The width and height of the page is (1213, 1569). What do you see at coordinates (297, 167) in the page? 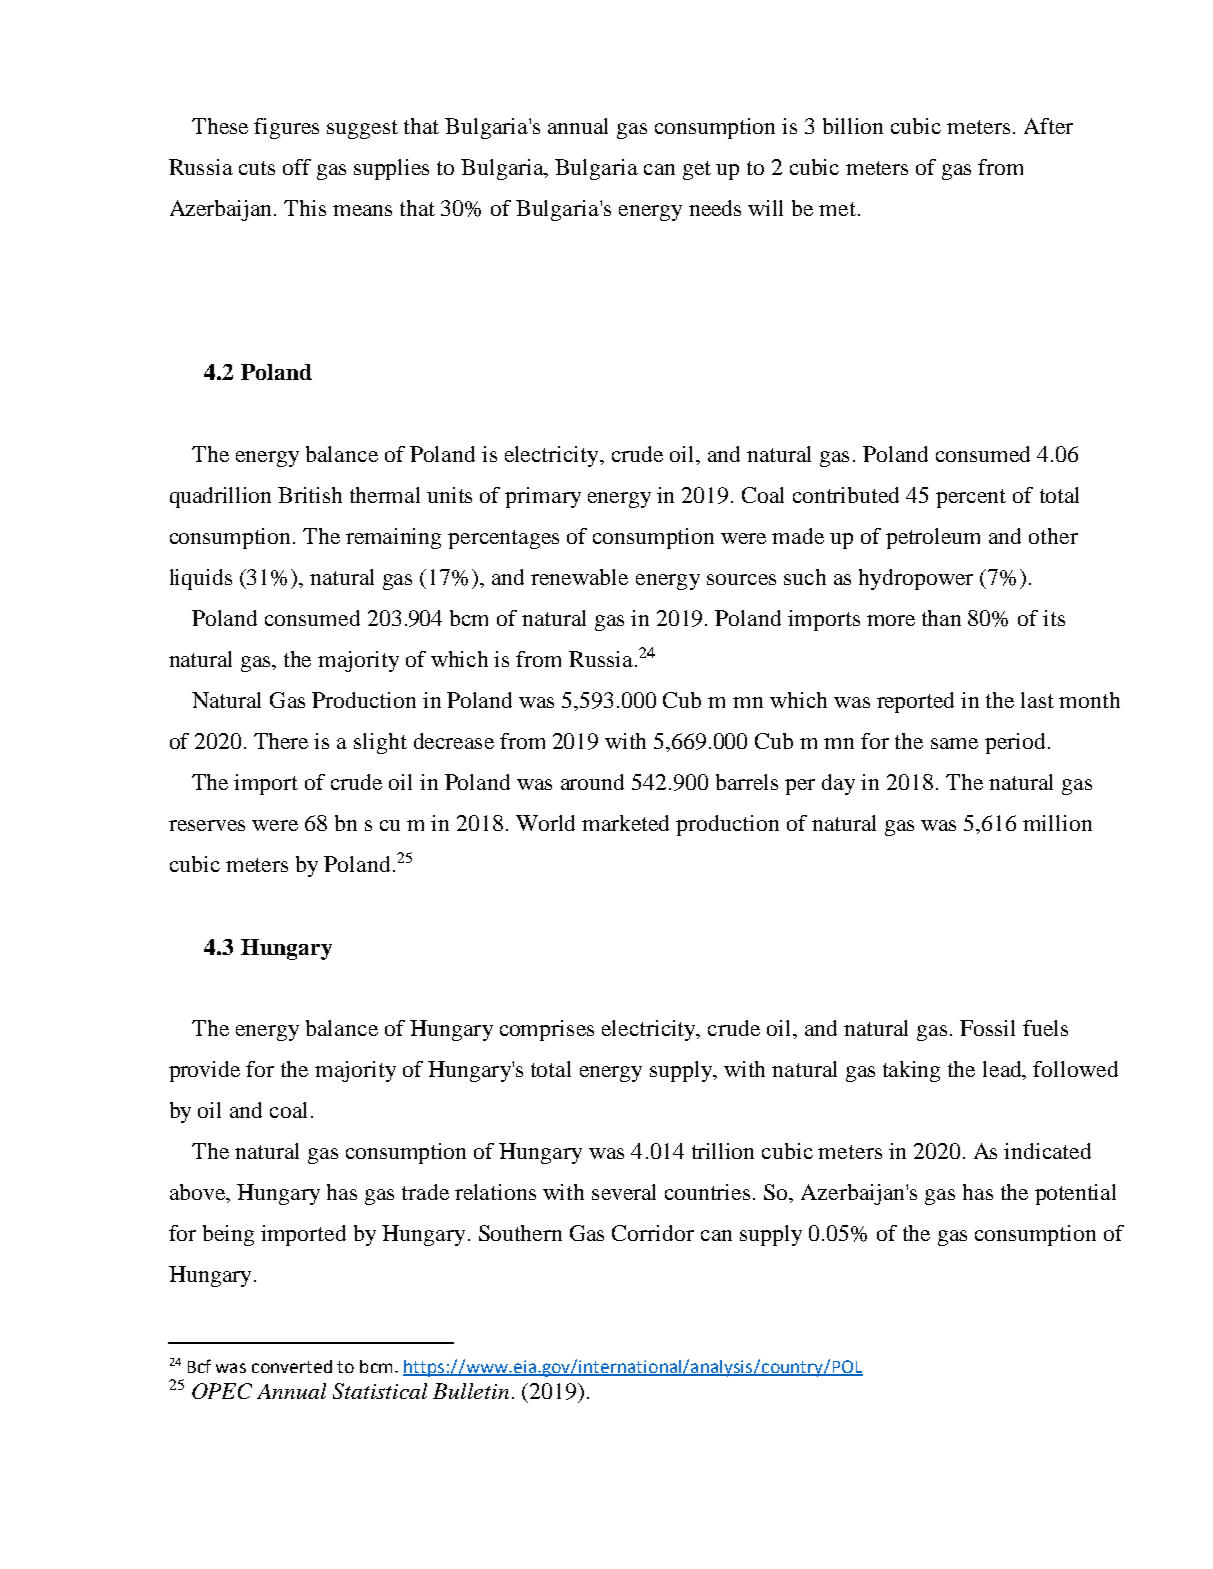
I see `off` at bounding box center [297, 167].
